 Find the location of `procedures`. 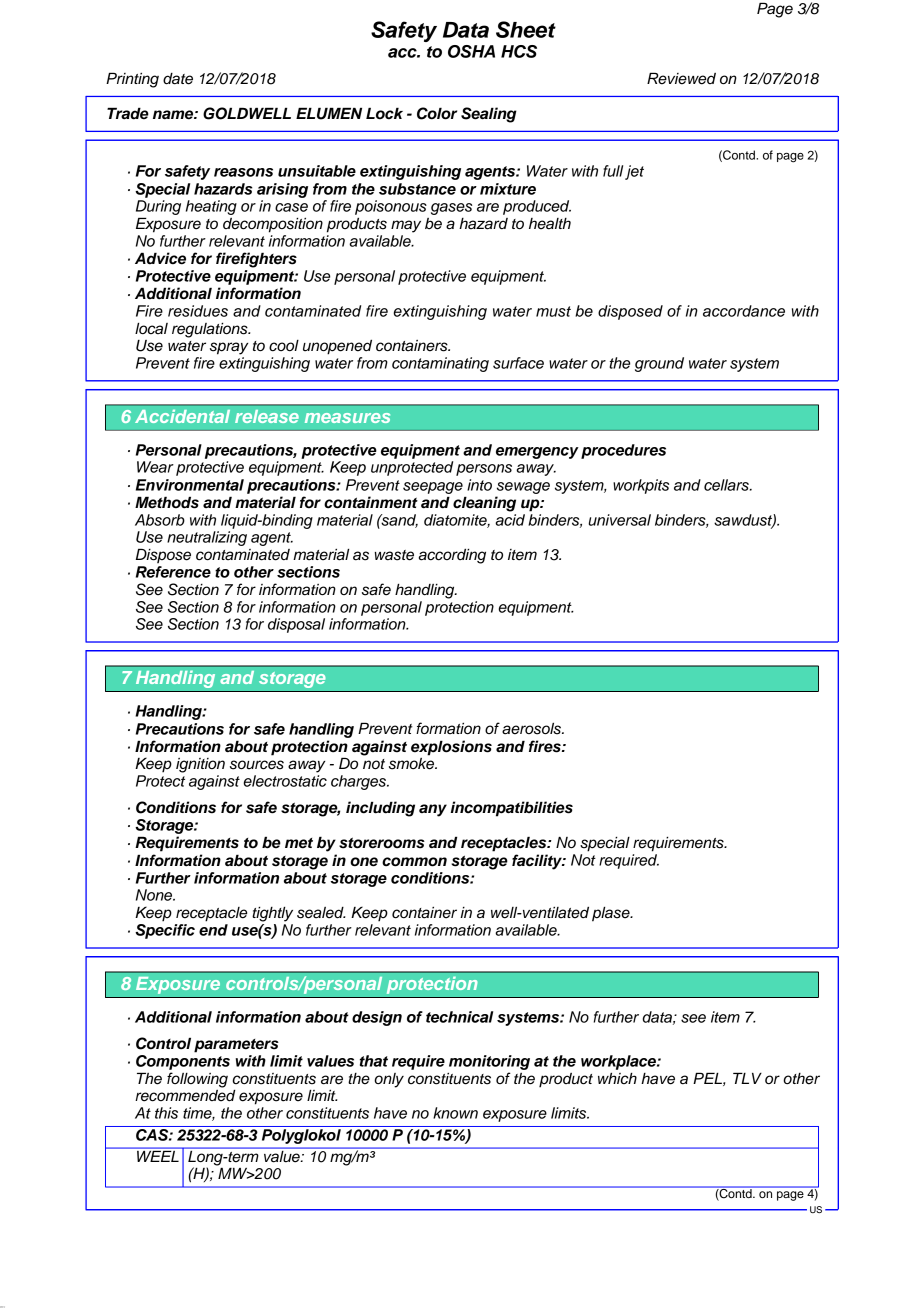

procedures is located at coordinates (623, 451).
